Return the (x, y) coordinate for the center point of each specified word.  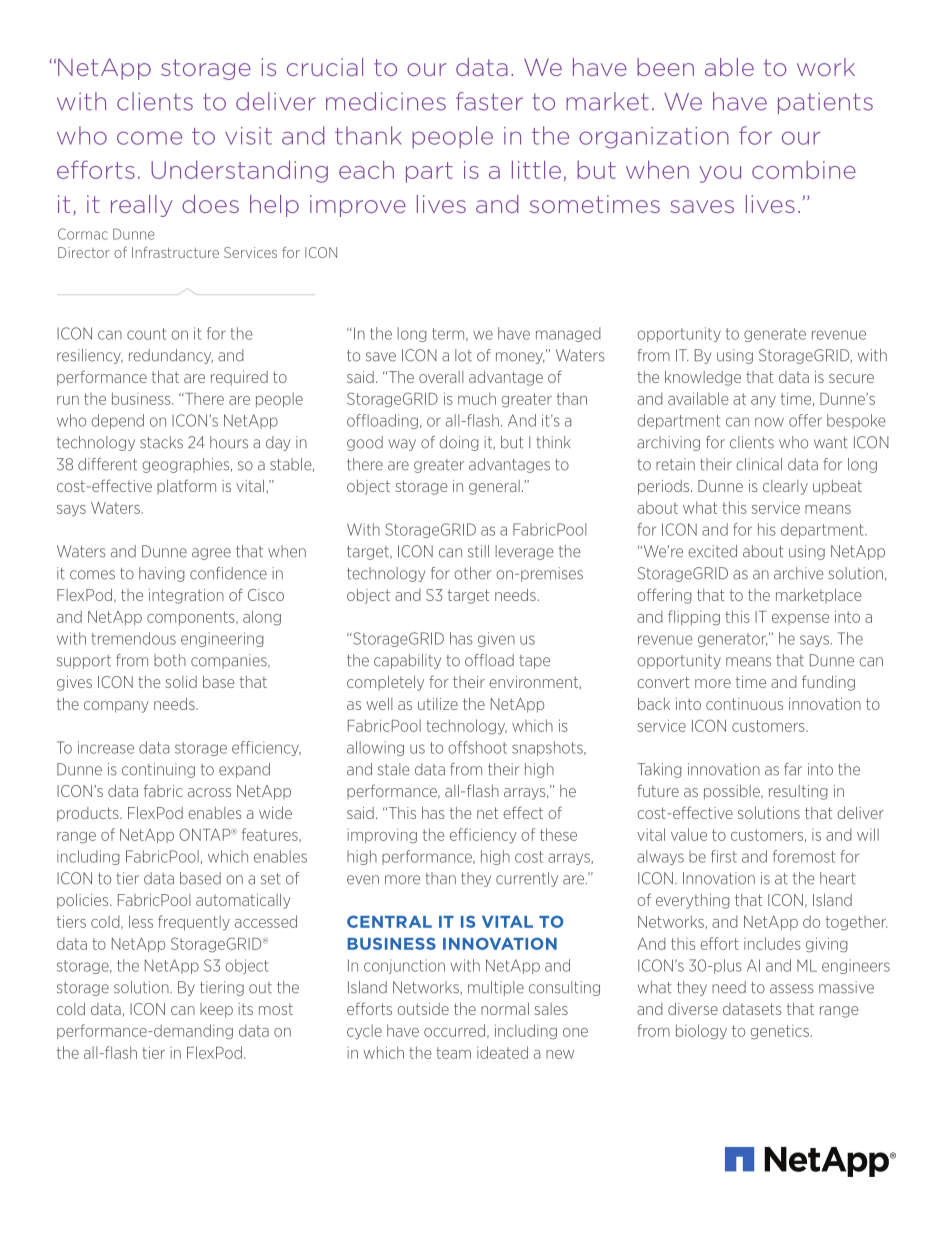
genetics (780, 1032)
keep (216, 1010)
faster (489, 101)
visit (248, 136)
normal (505, 1009)
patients (825, 103)
